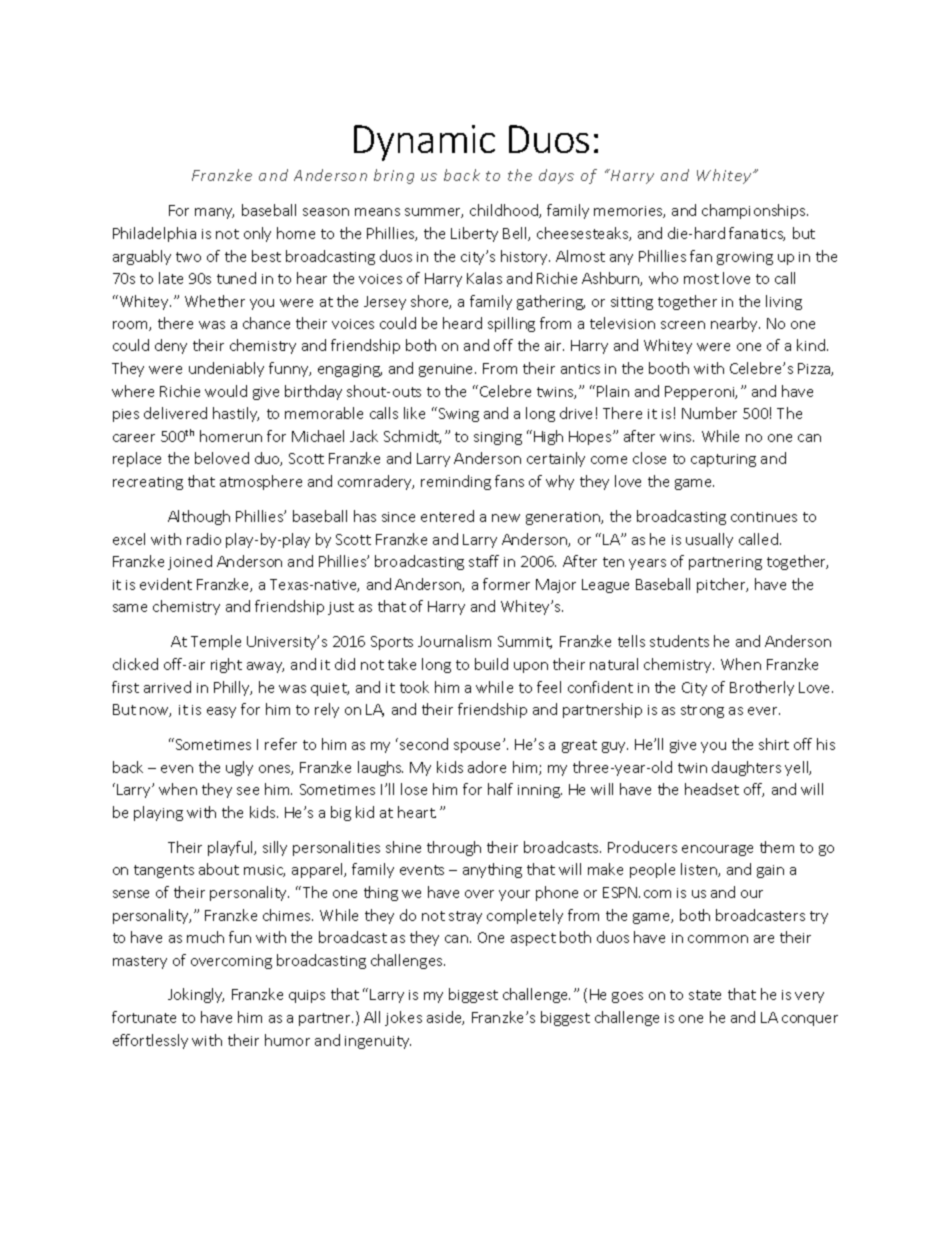 The height and width of the image is (1233, 952). I want to click on hastily, so click(236, 414).
